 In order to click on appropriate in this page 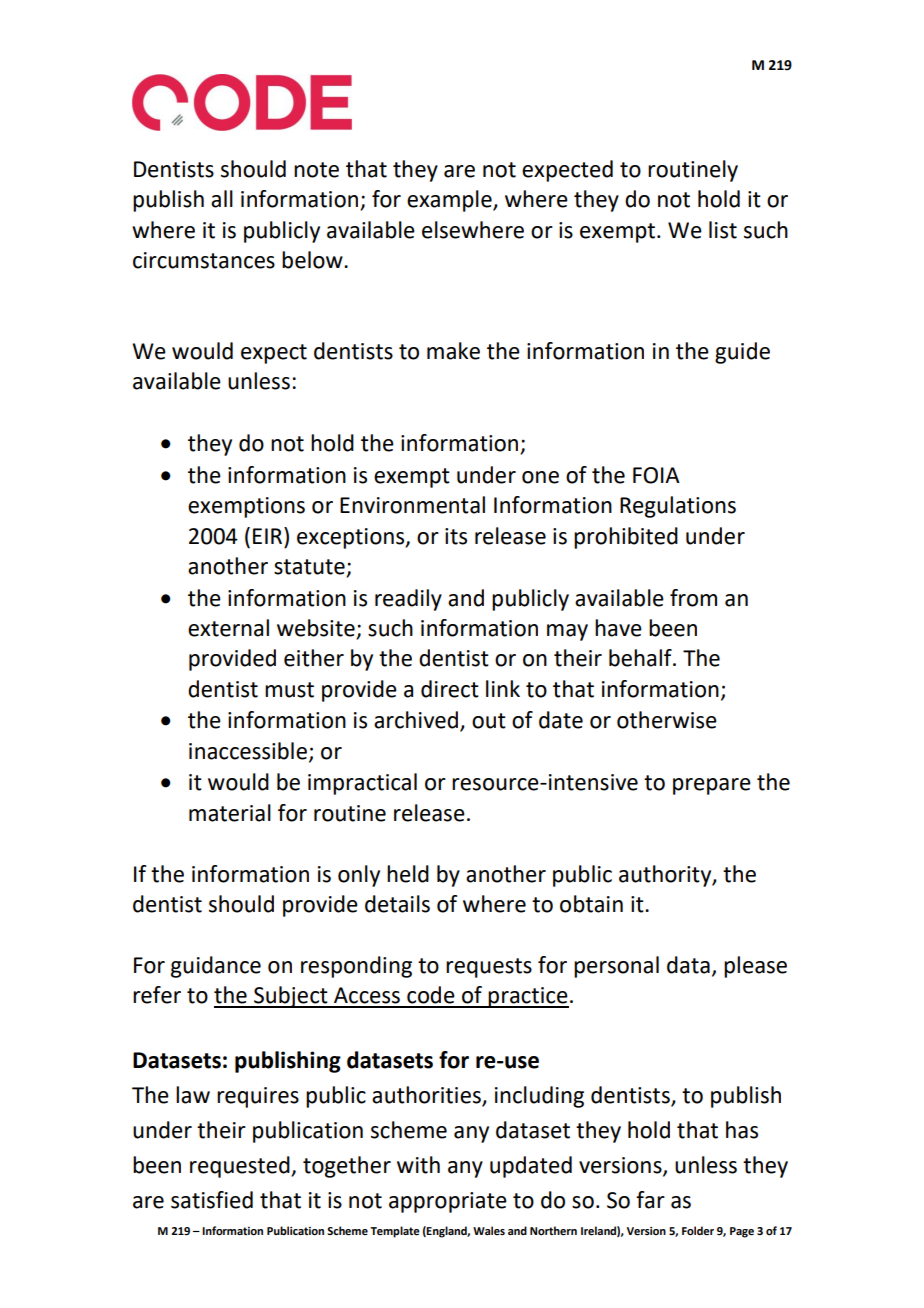, I will do `click(448, 1202)`.
